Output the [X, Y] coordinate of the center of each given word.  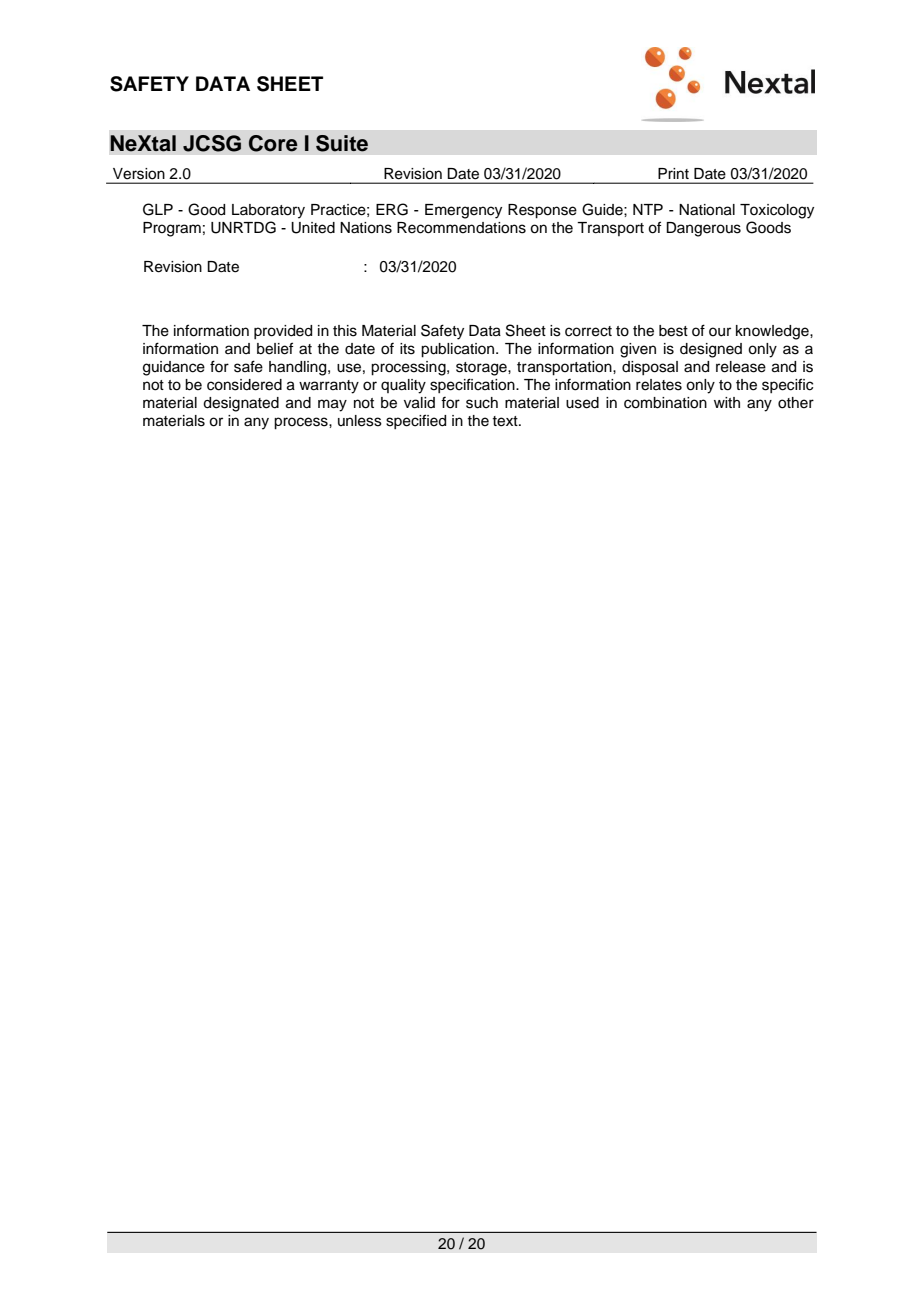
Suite [342, 143]
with [727, 402]
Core [273, 143]
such [482, 403]
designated [241, 404]
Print [673, 173]
